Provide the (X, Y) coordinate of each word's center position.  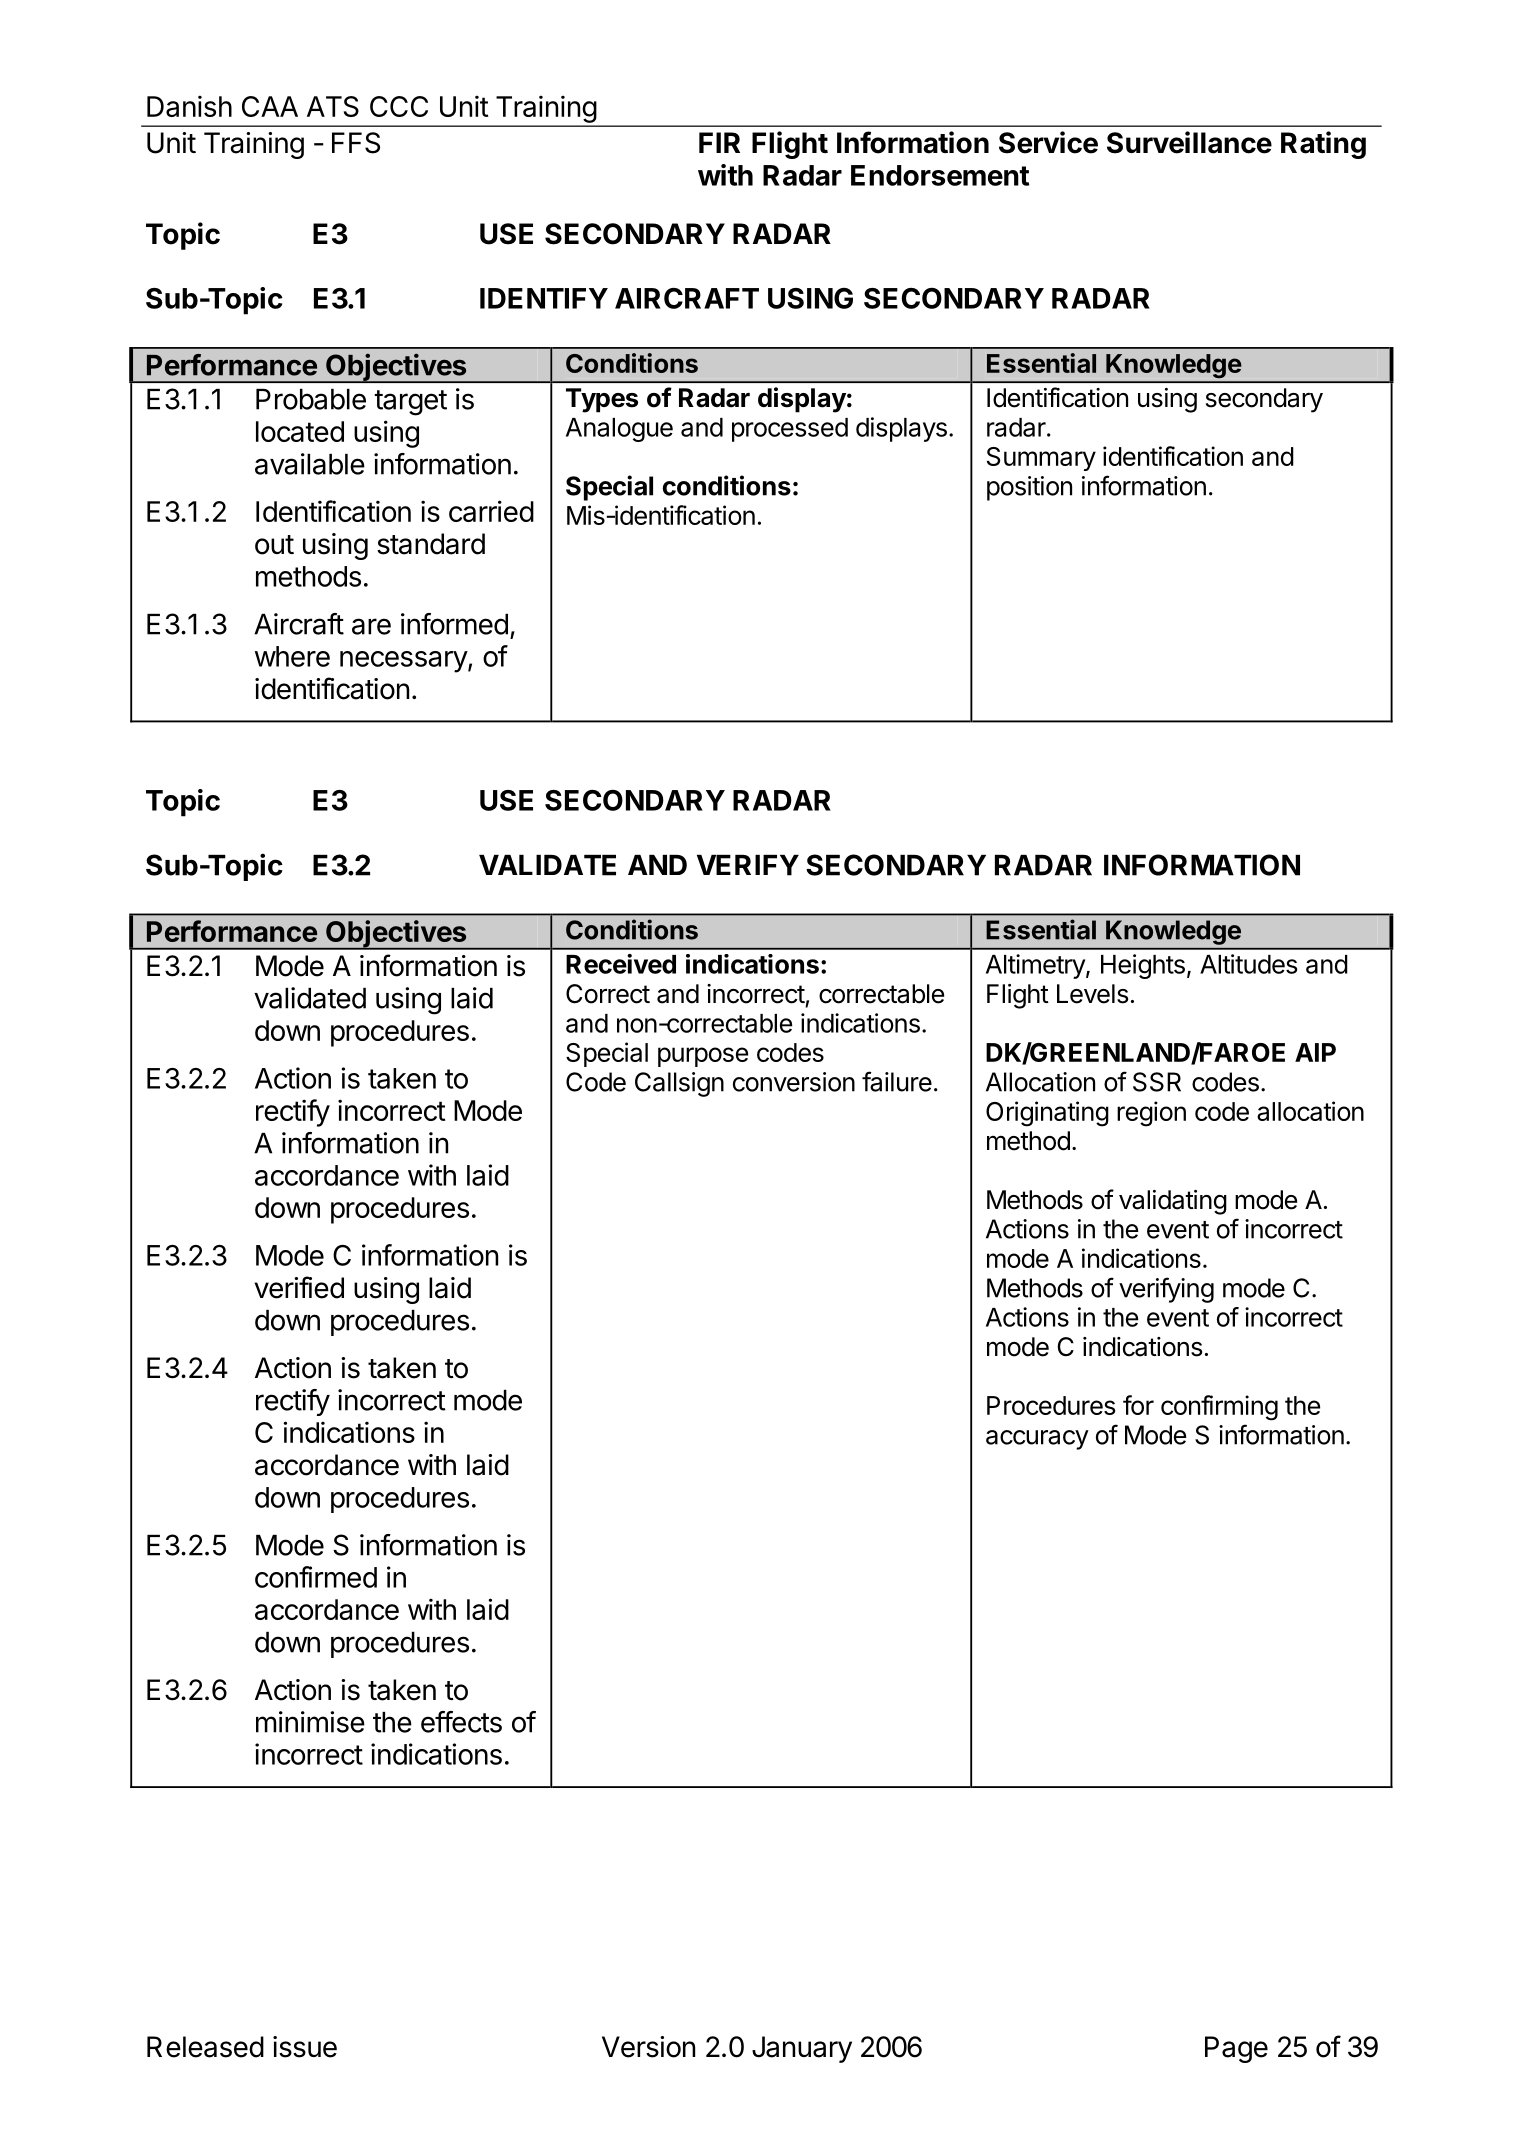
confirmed (316, 1577)
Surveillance (1189, 142)
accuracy (1037, 1440)
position (1029, 488)
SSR (1157, 1082)
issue (305, 2047)
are (371, 626)
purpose (703, 1057)
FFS (356, 143)
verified (299, 1287)
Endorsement (940, 175)
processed (790, 430)
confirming (1219, 1408)
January (802, 2049)
